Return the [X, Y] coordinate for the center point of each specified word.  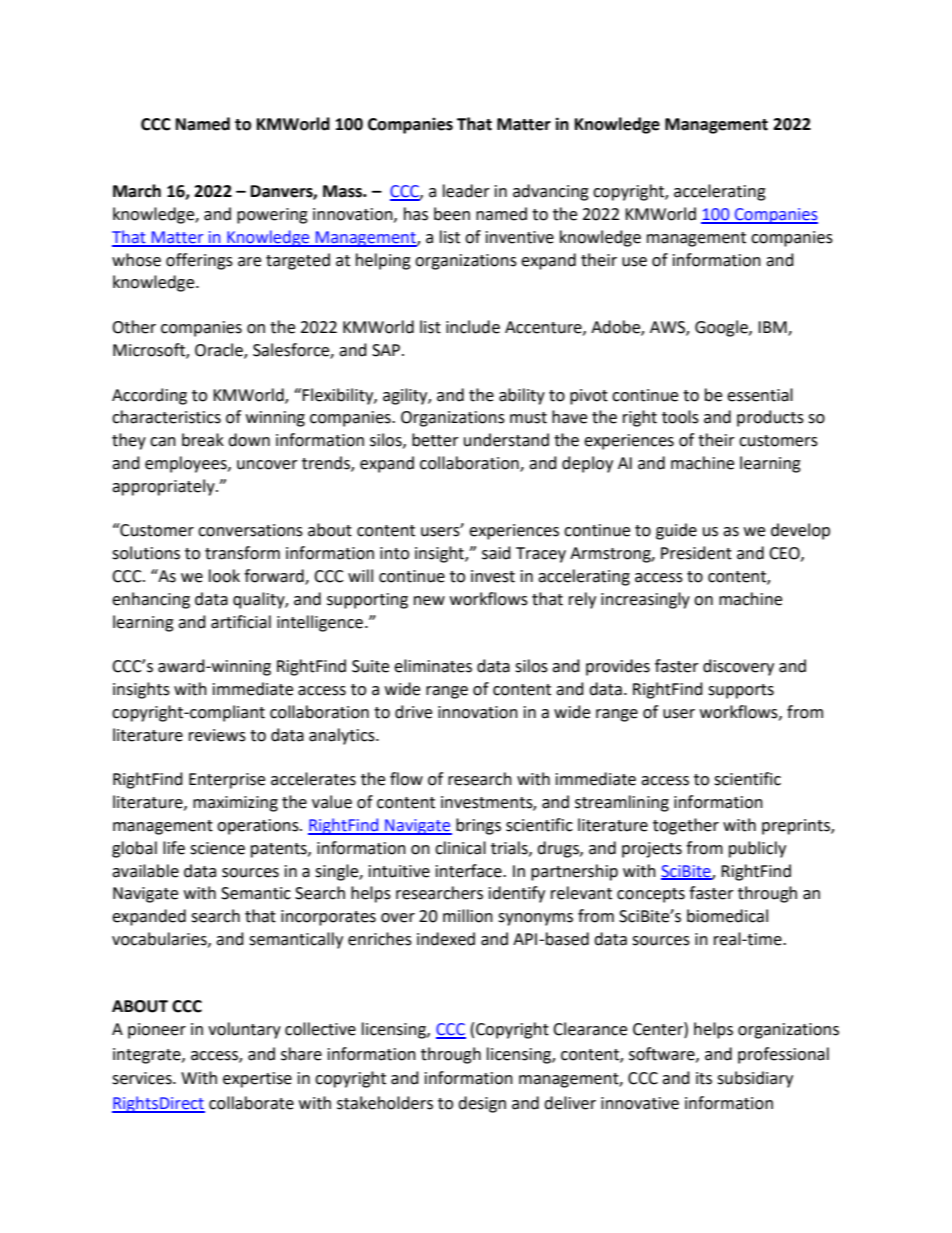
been [452, 214]
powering [272, 216]
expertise [257, 1080]
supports [741, 691]
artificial [241, 622]
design [482, 1104]
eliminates [433, 666]
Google [722, 328]
